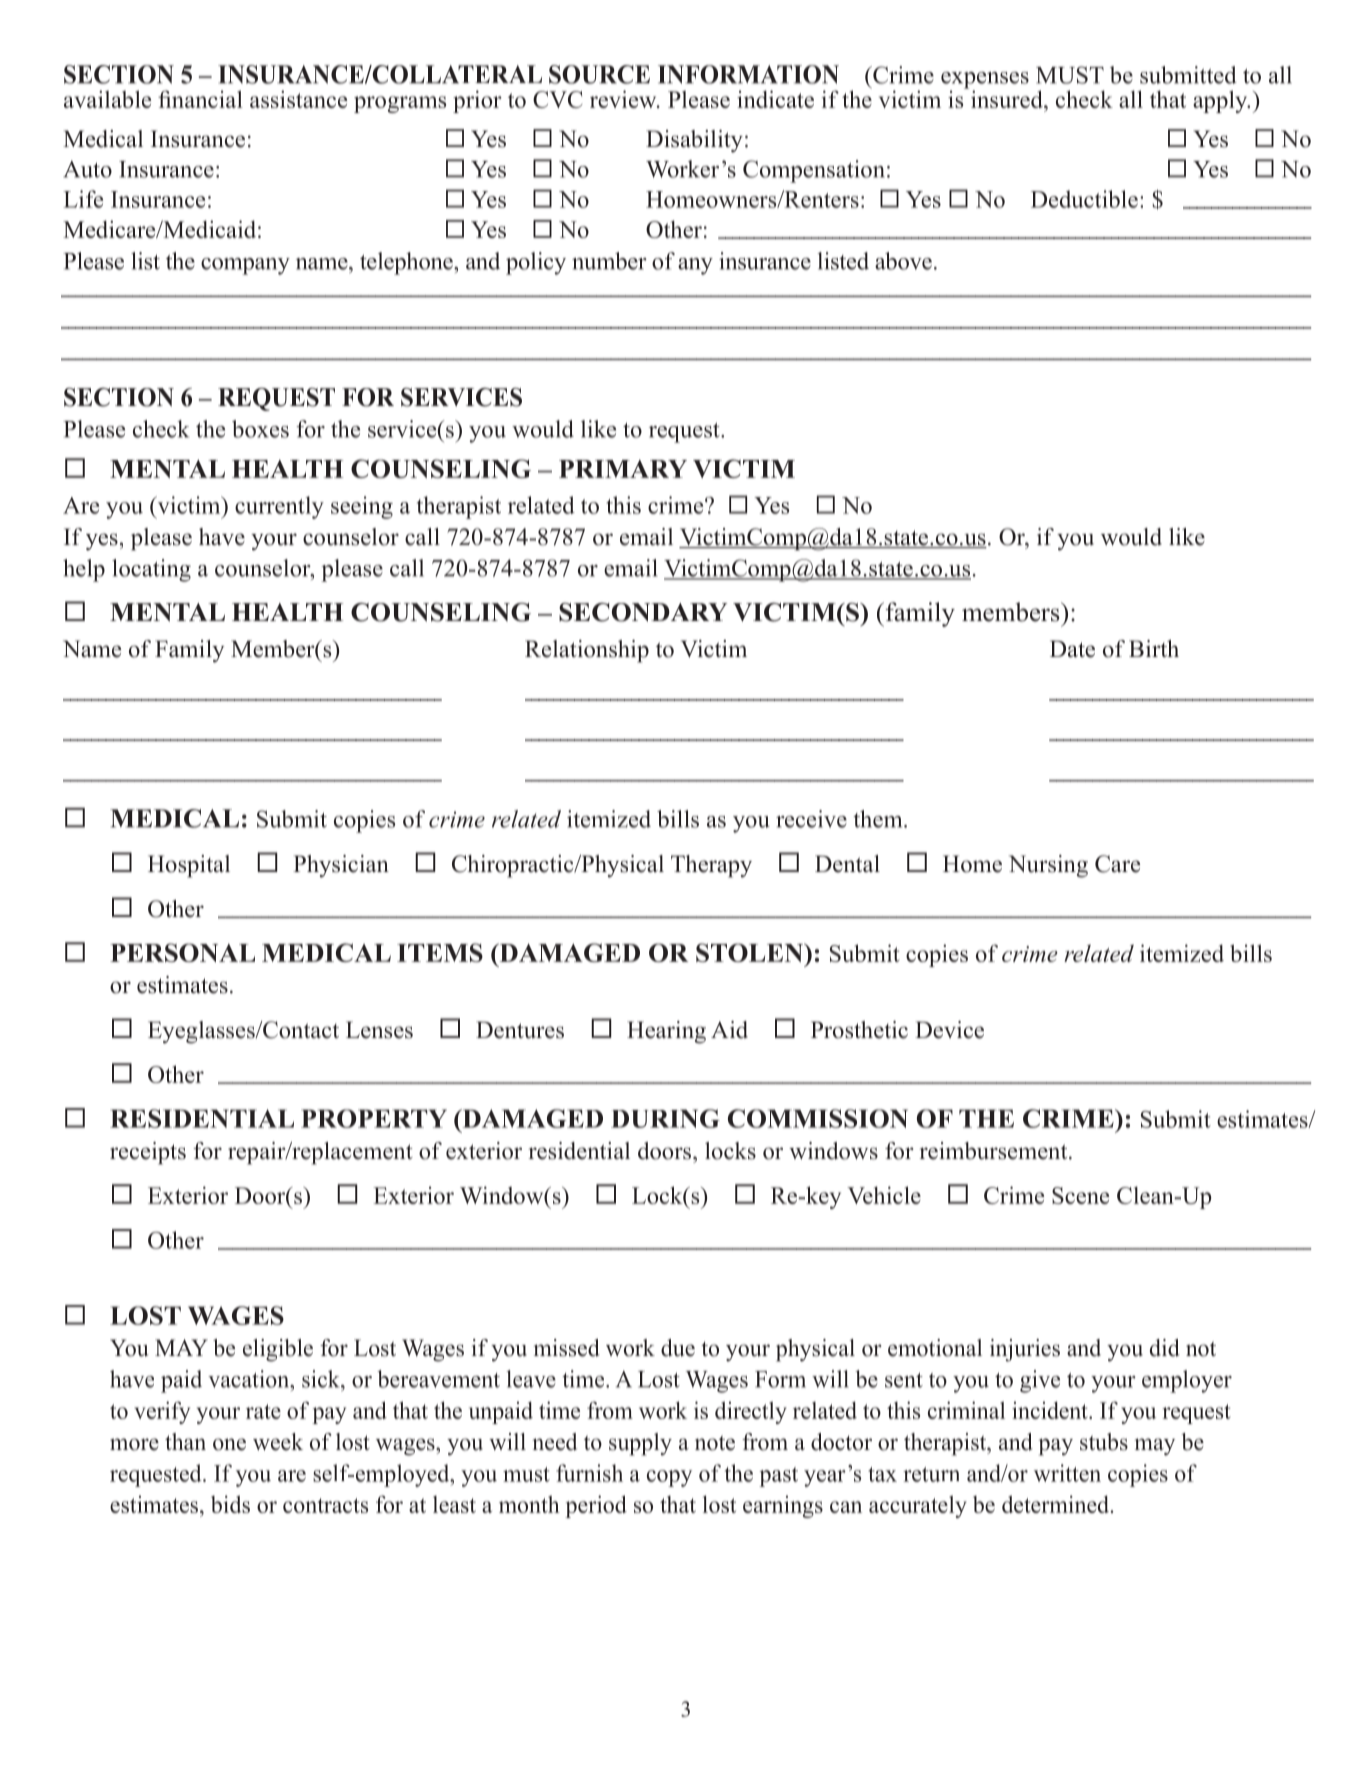 The width and height of the document is (1372, 1775). I want to click on review, so click(624, 99).
